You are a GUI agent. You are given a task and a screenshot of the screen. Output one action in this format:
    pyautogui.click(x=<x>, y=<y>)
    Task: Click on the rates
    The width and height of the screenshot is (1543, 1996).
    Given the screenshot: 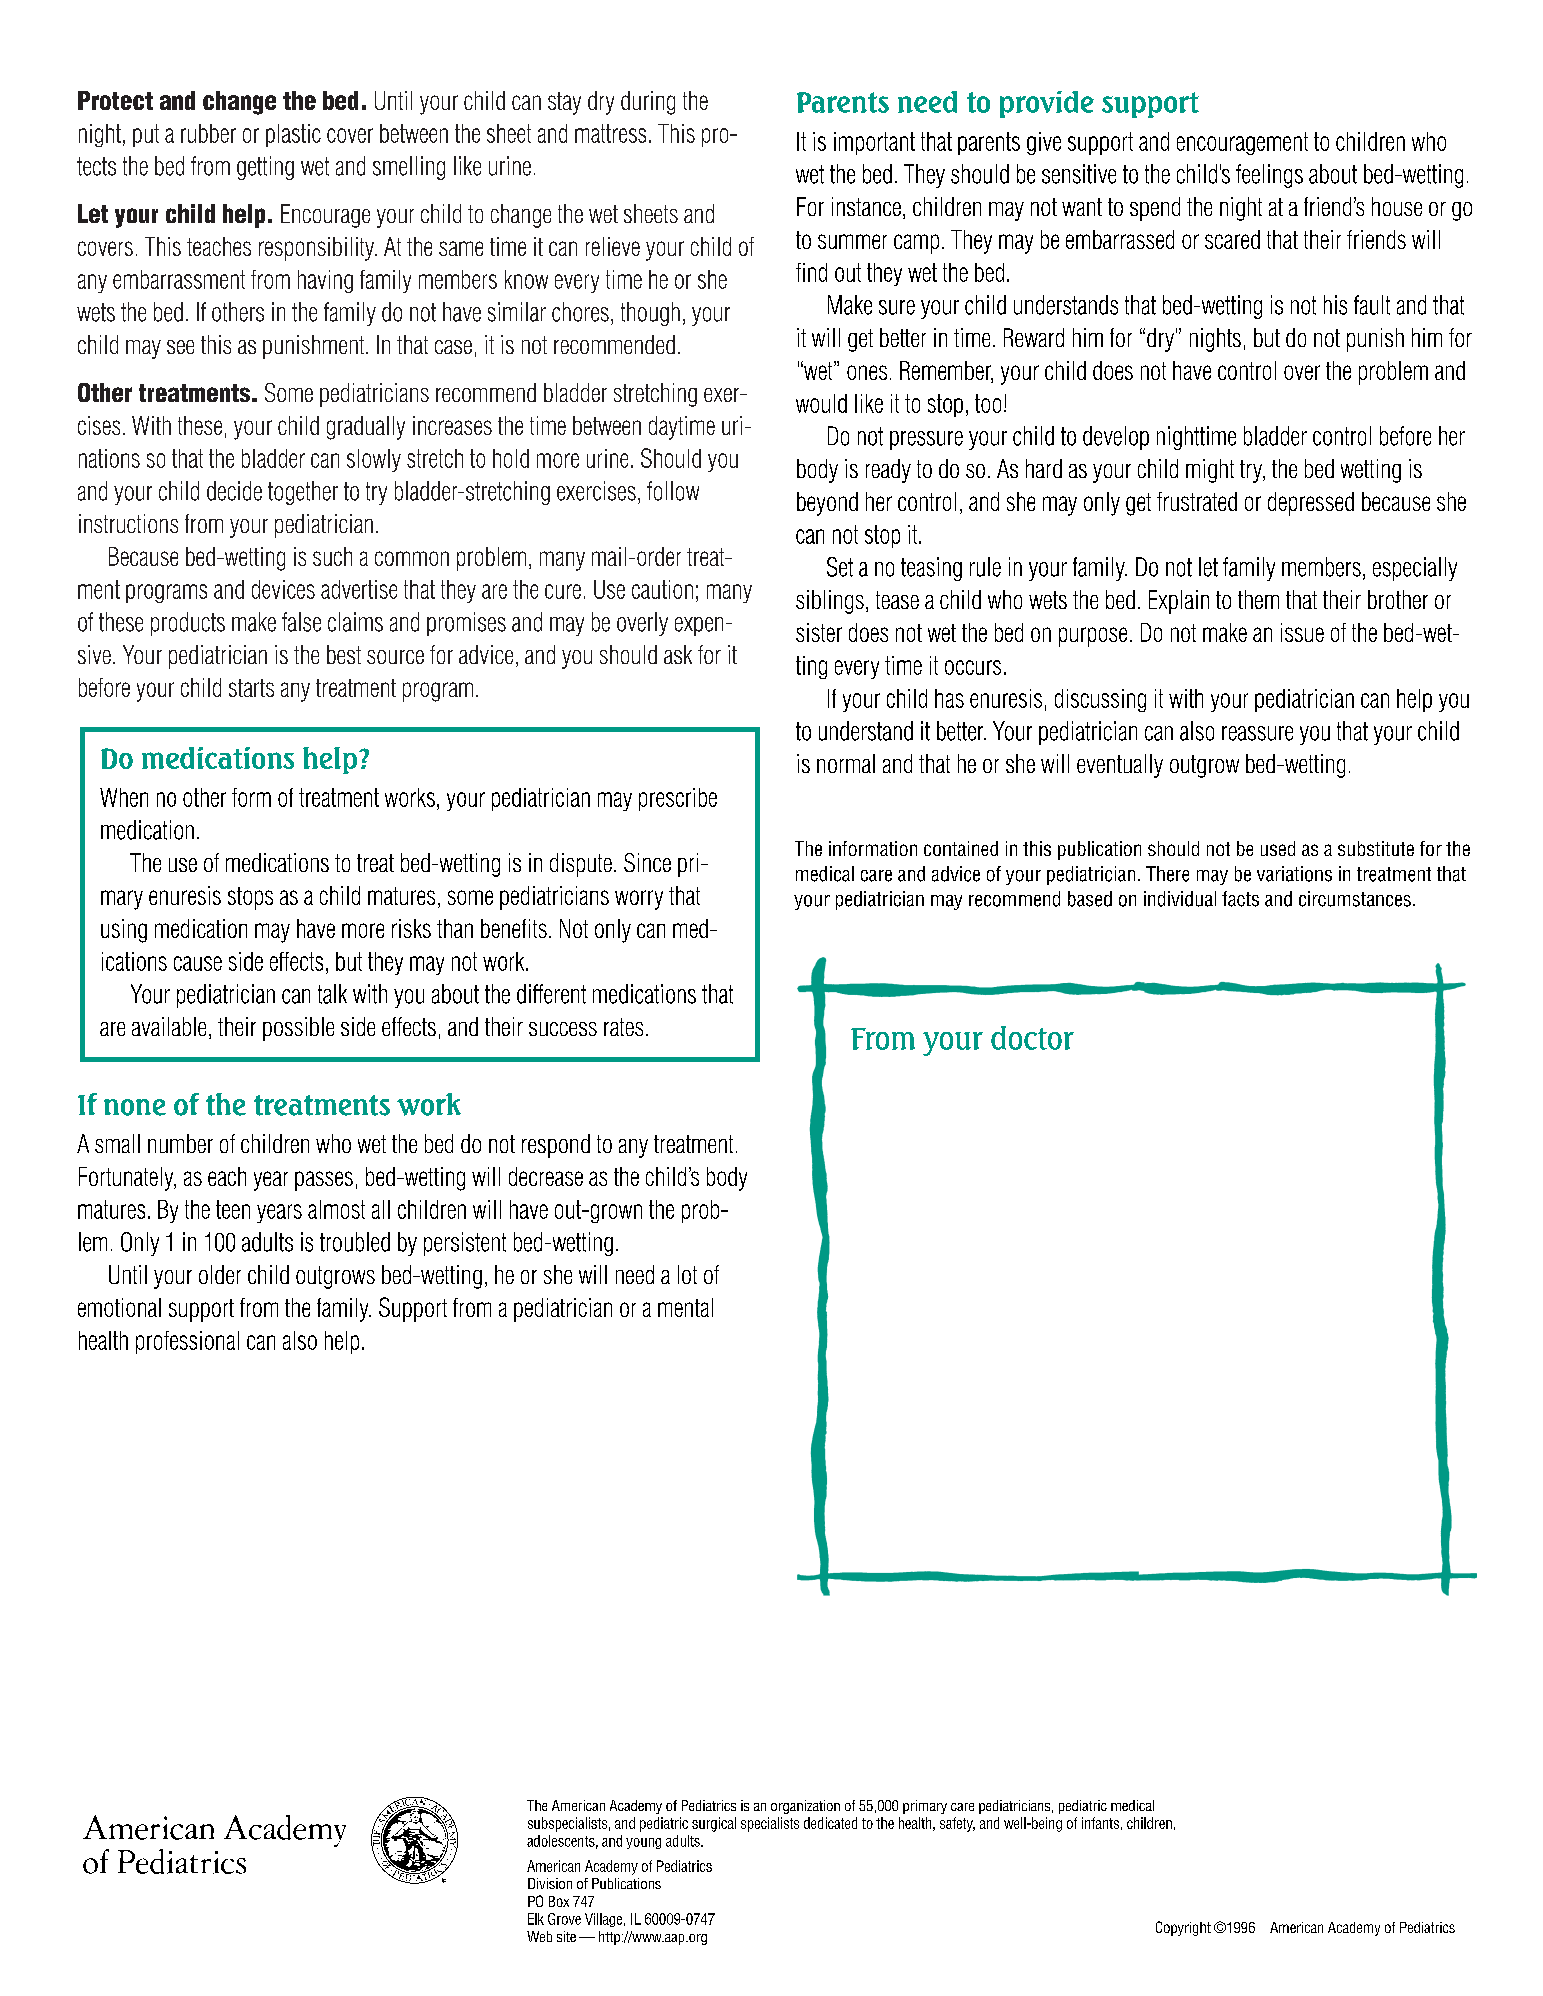 What is the action you would take?
    pyautogui.click(x=623, y=1027)
